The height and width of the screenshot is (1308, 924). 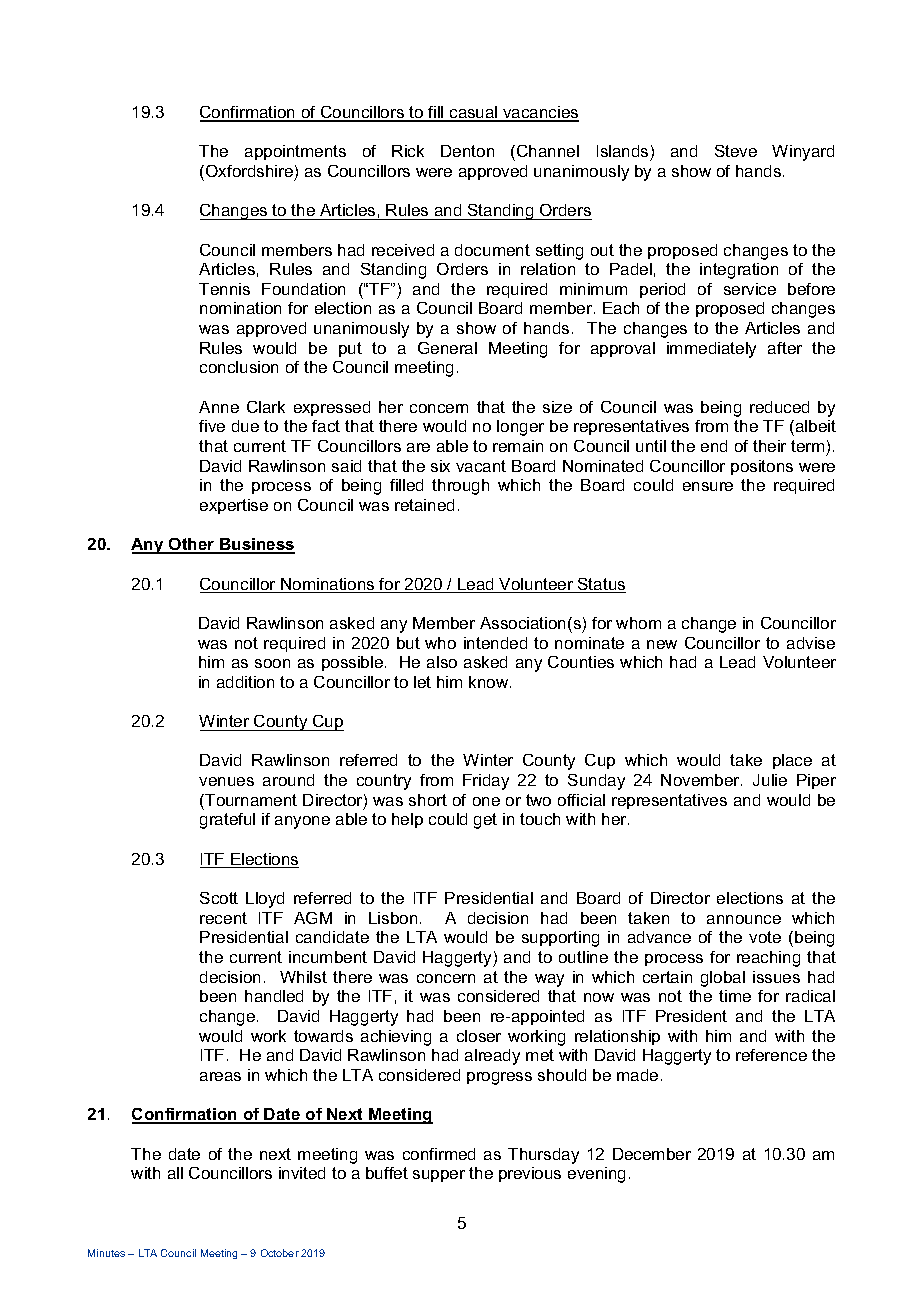 What do you see at coordinates (652, 1154) in the screenshot?
I see `December` at bounding box center [652, 1154].
